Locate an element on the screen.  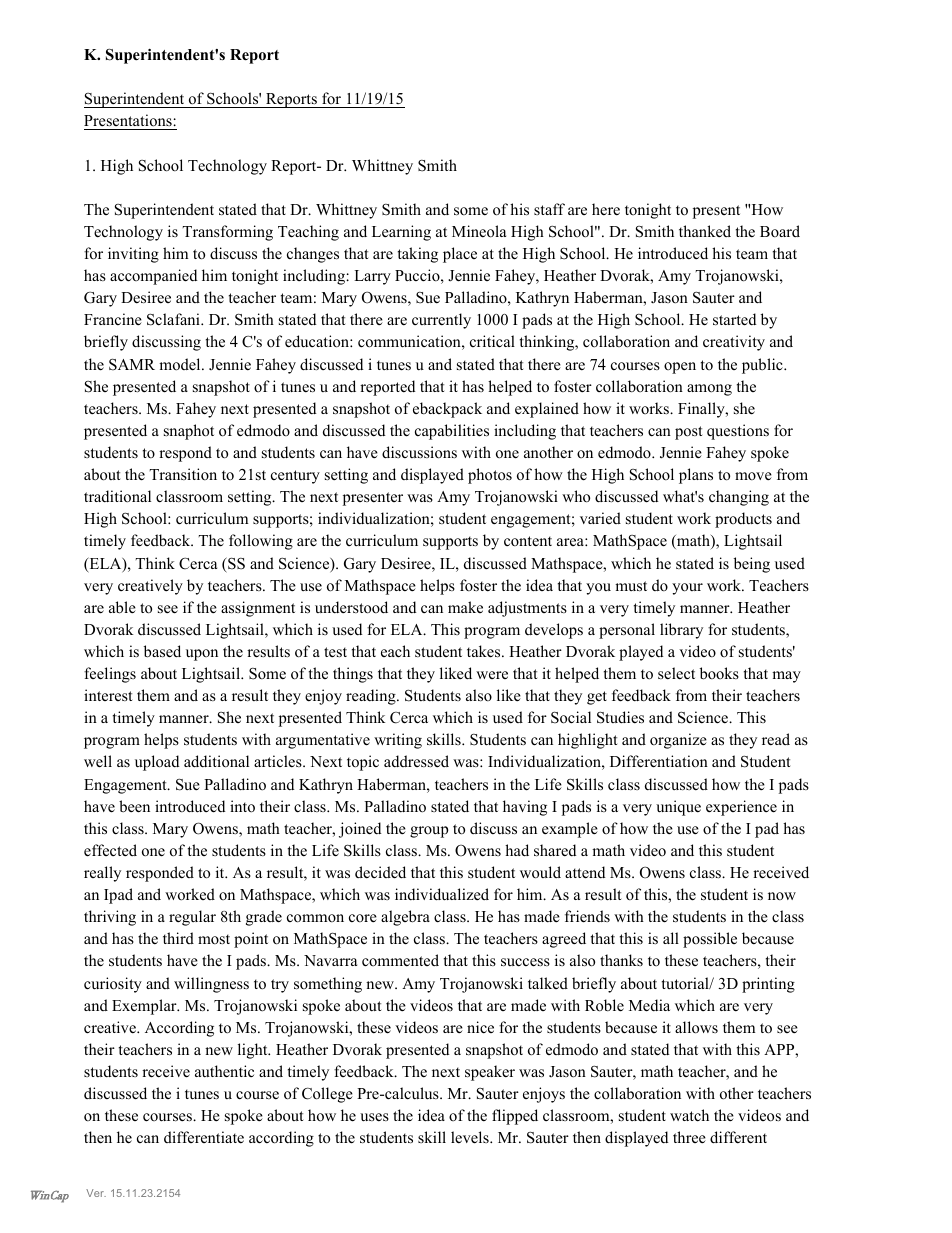
College is located at coordinates (327, 1095).
